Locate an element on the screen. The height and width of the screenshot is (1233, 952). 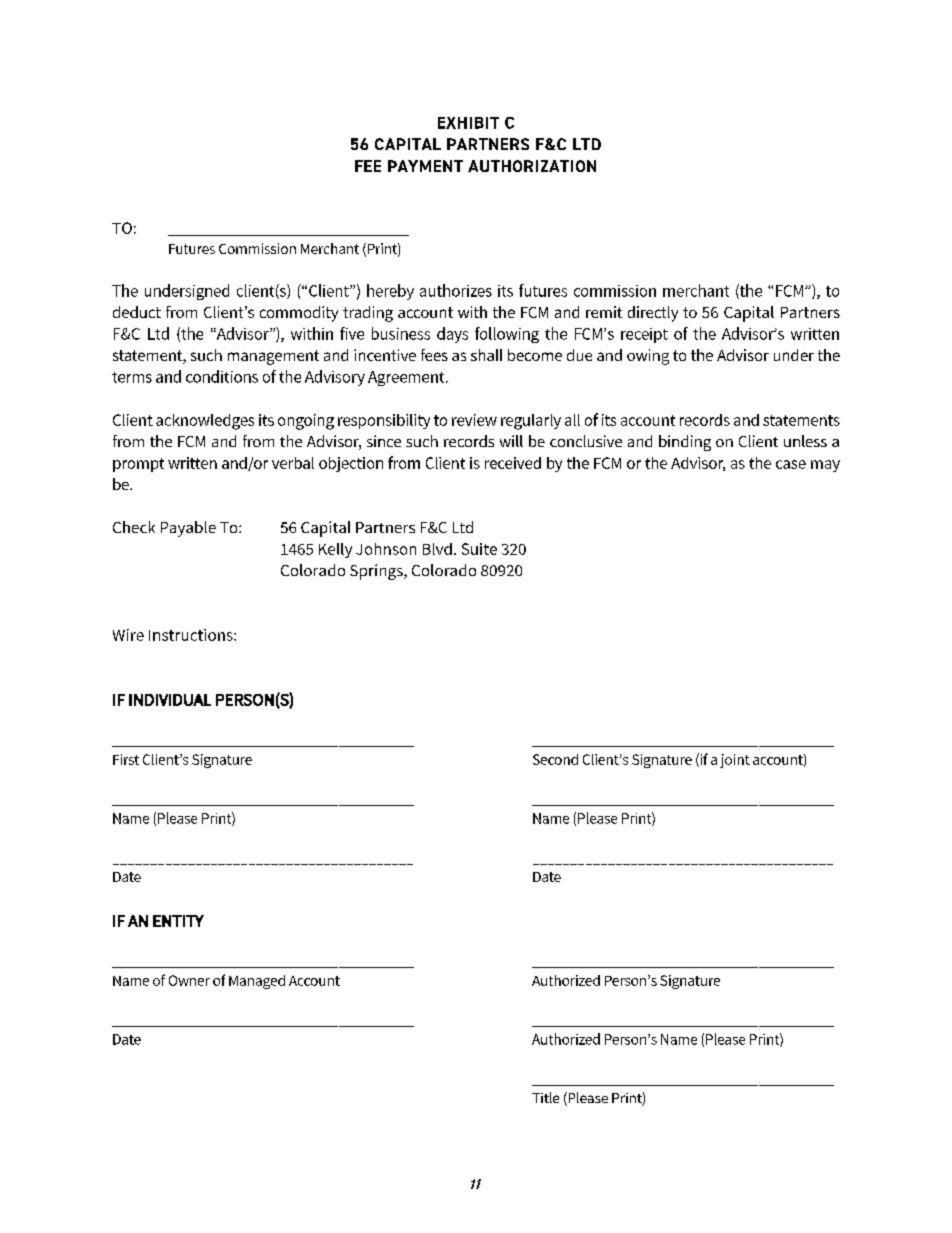
Owner is located at coordinates (189, 980).
